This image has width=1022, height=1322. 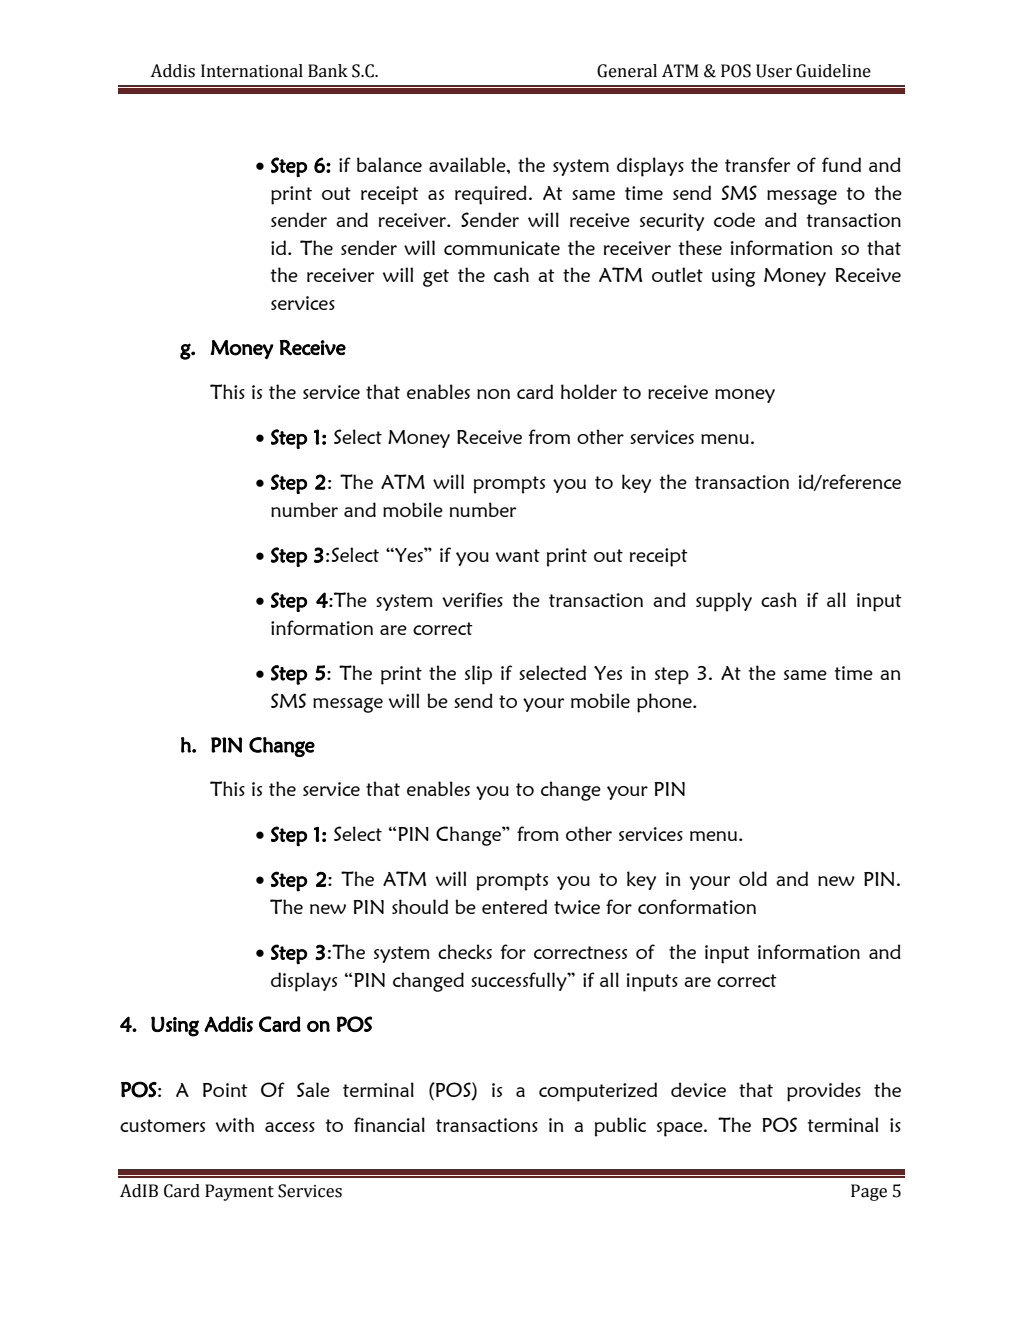 I want to click on verifies, so click(x=472, y=599).
